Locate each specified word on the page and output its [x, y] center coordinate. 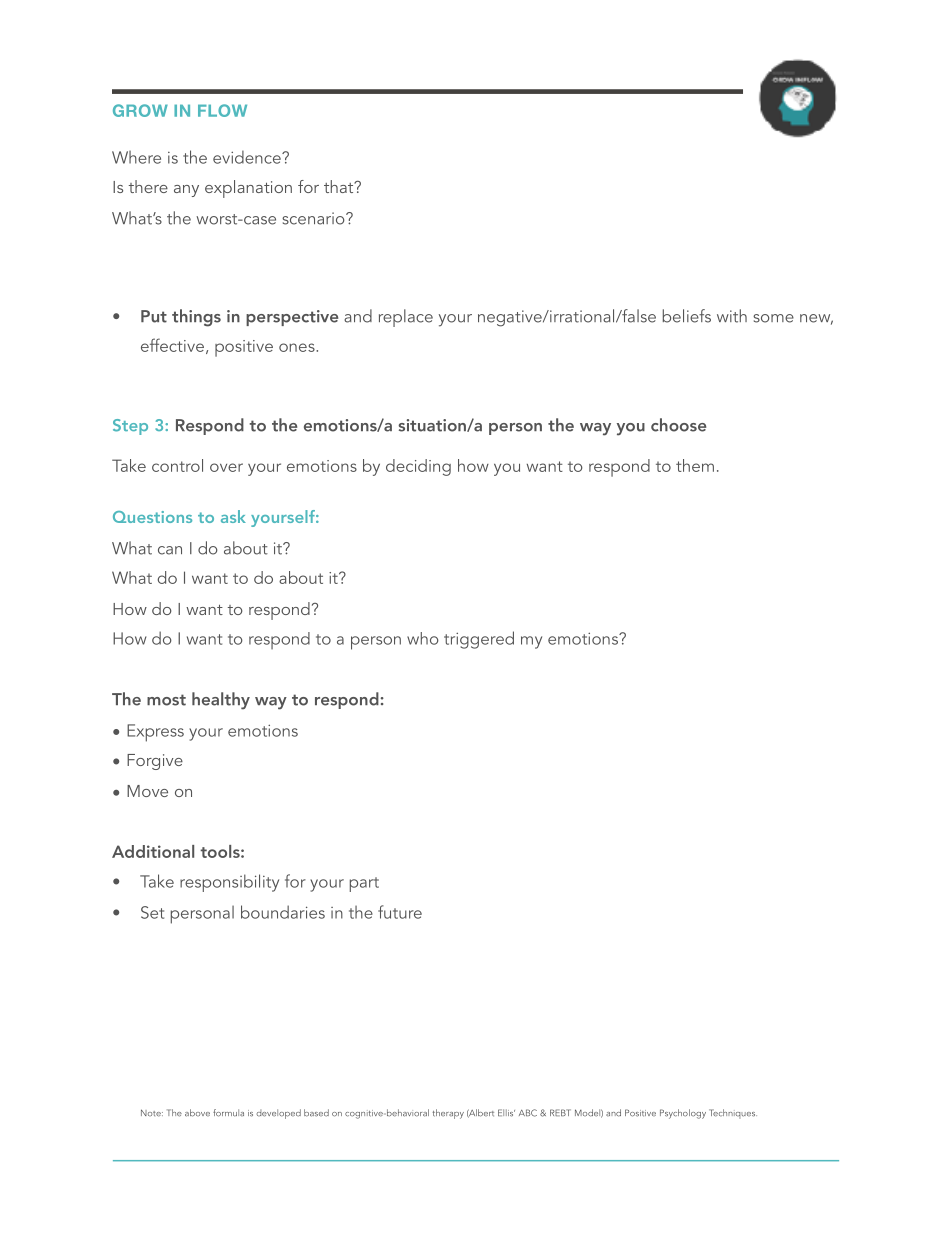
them [695, 465]
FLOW [222, 110]
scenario [314, 218]
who [423, 638]
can [170, 550]
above [197, 1113]
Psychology [683, 1114]
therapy [448, 1114]
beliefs [687, 316]
